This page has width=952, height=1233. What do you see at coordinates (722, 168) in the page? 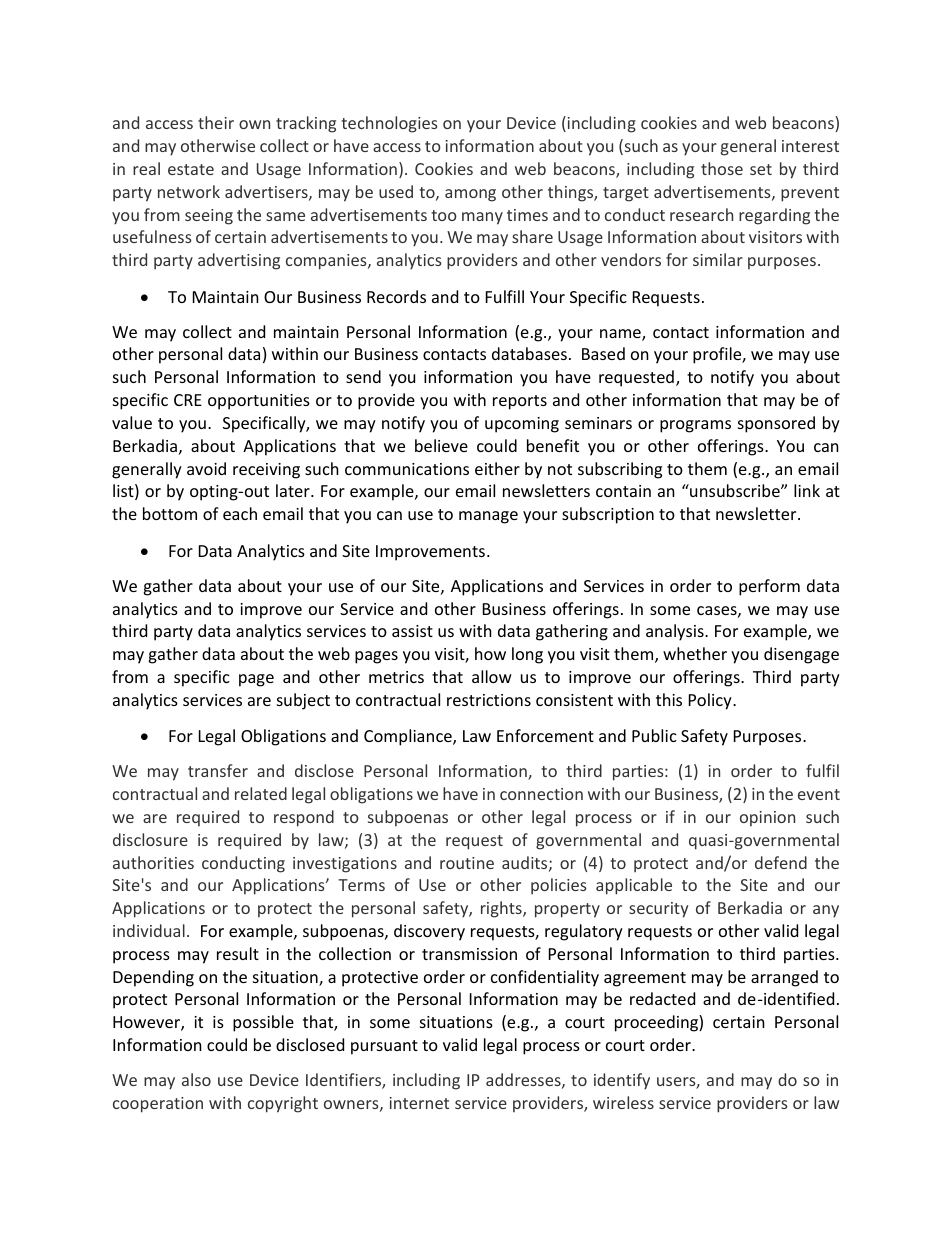
I see `those` at bounding box center [722, 168].
